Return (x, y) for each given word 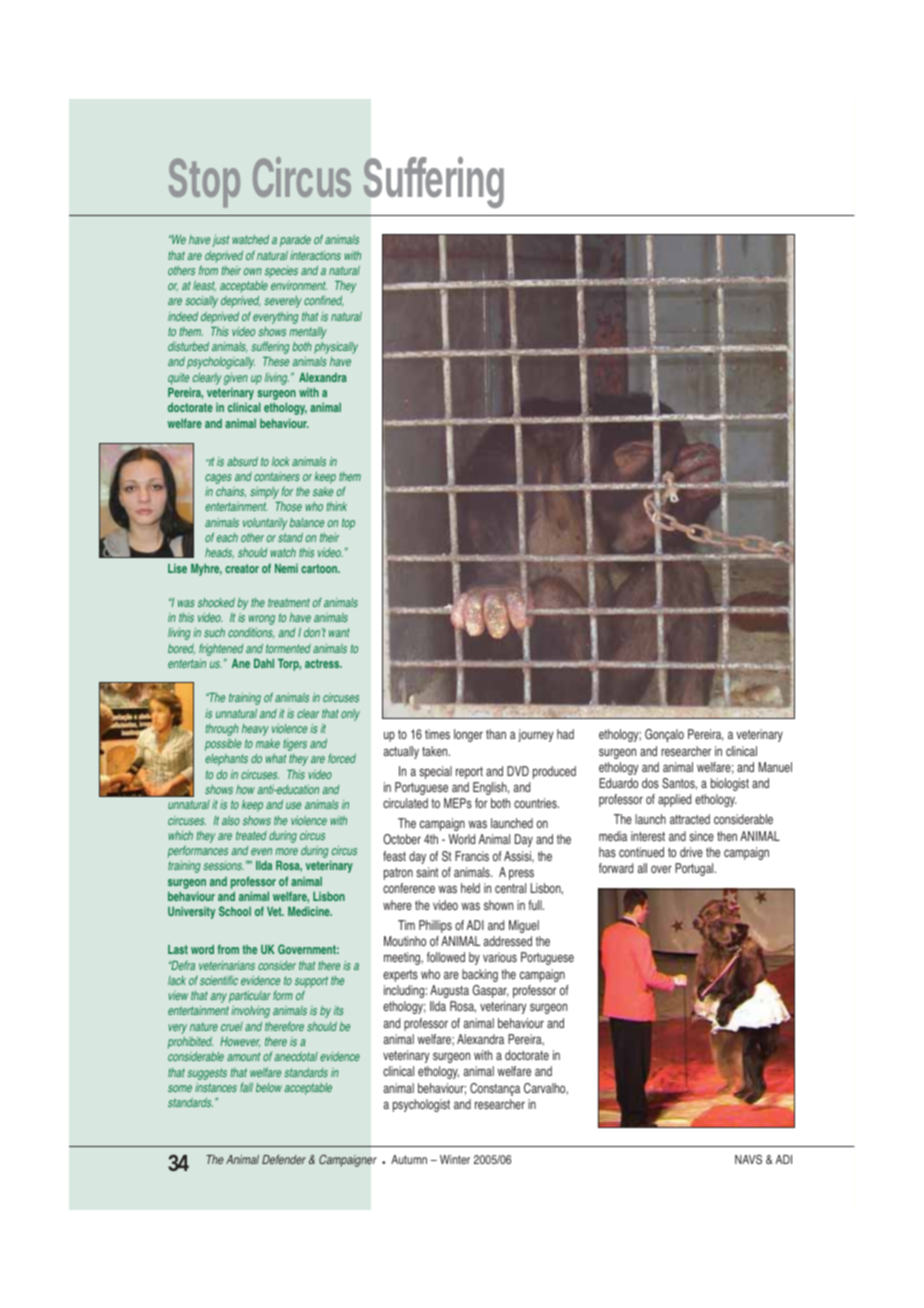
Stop (204, 183)
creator (242, 568)
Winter (455, 1159)
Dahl (264, 663)
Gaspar (491, 991)
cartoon (320, 568)
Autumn (409, 1159)
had (565, 734)
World (462, 839)
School (235, 911)
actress (323, 663)
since (701, 836)
